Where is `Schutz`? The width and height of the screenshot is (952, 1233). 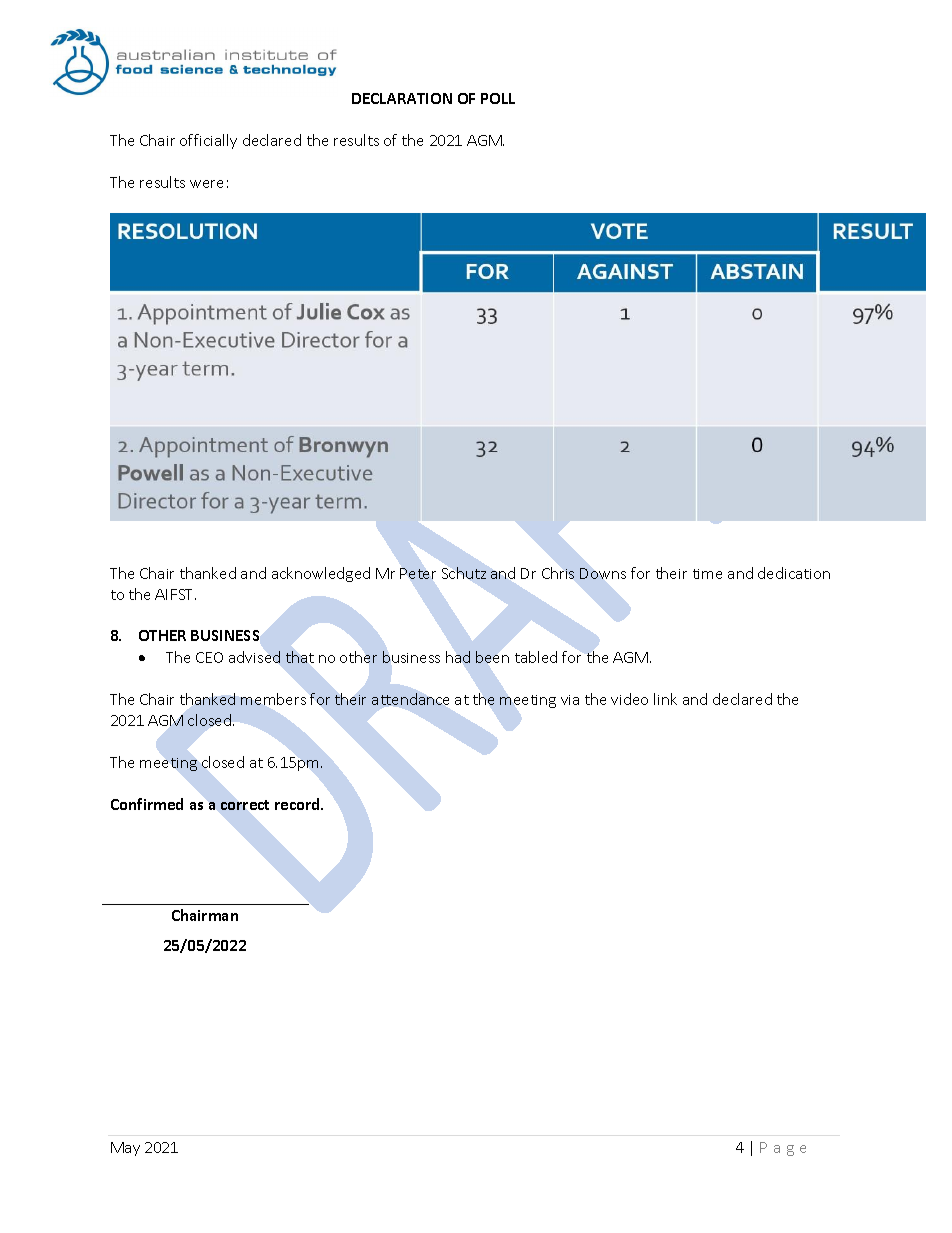
Schutz is located at coordinates (464, 573).
